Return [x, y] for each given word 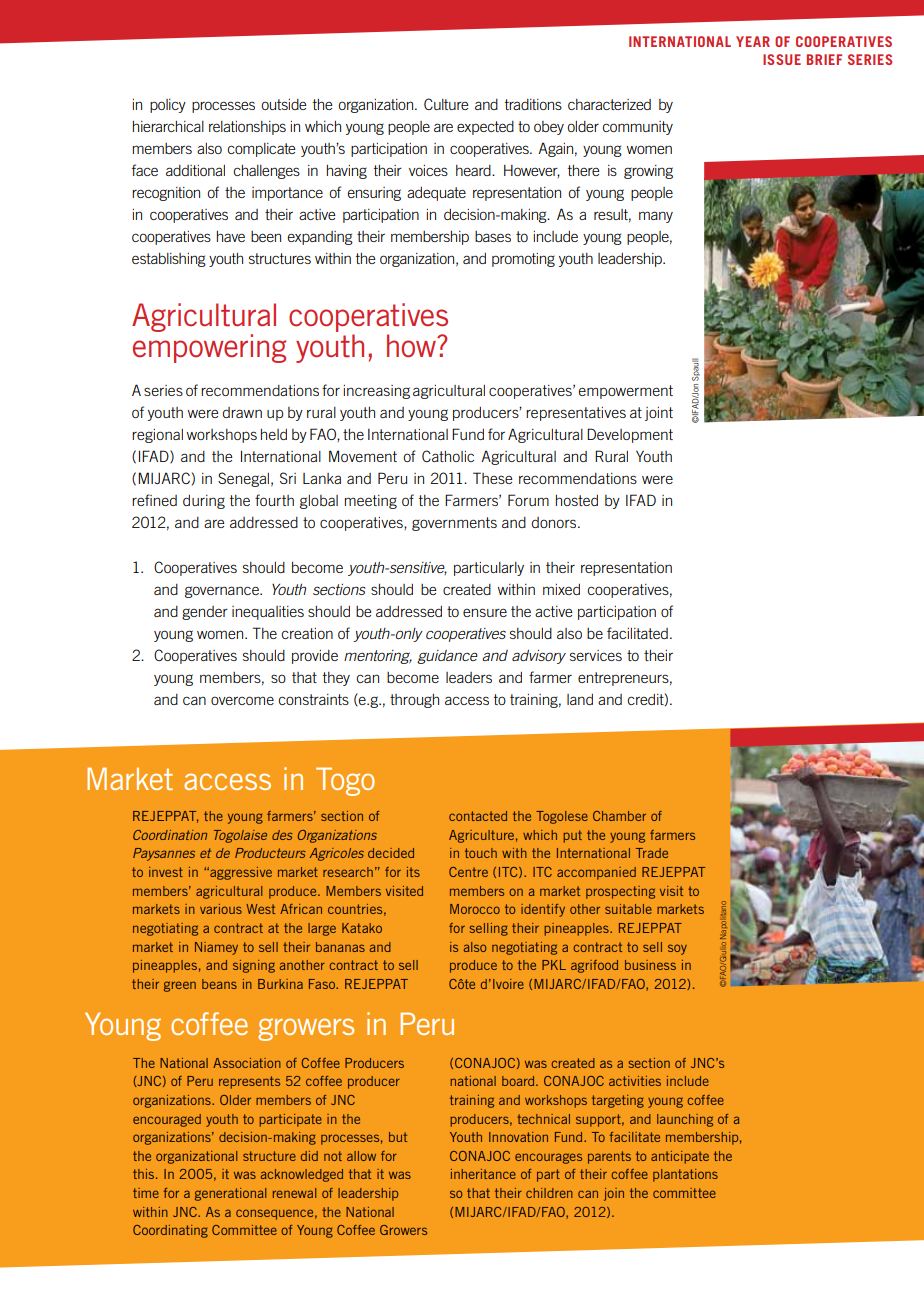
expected [485, 128]
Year [753, 41]
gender [205, 613]
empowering [209, 348]
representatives [576, 414]
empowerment [625, 392]
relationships [247, 128]
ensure [485, 612]
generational [231, 1194]
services [596, 655]
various [221, 909]
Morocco [475, 909]
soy [677, 949]
